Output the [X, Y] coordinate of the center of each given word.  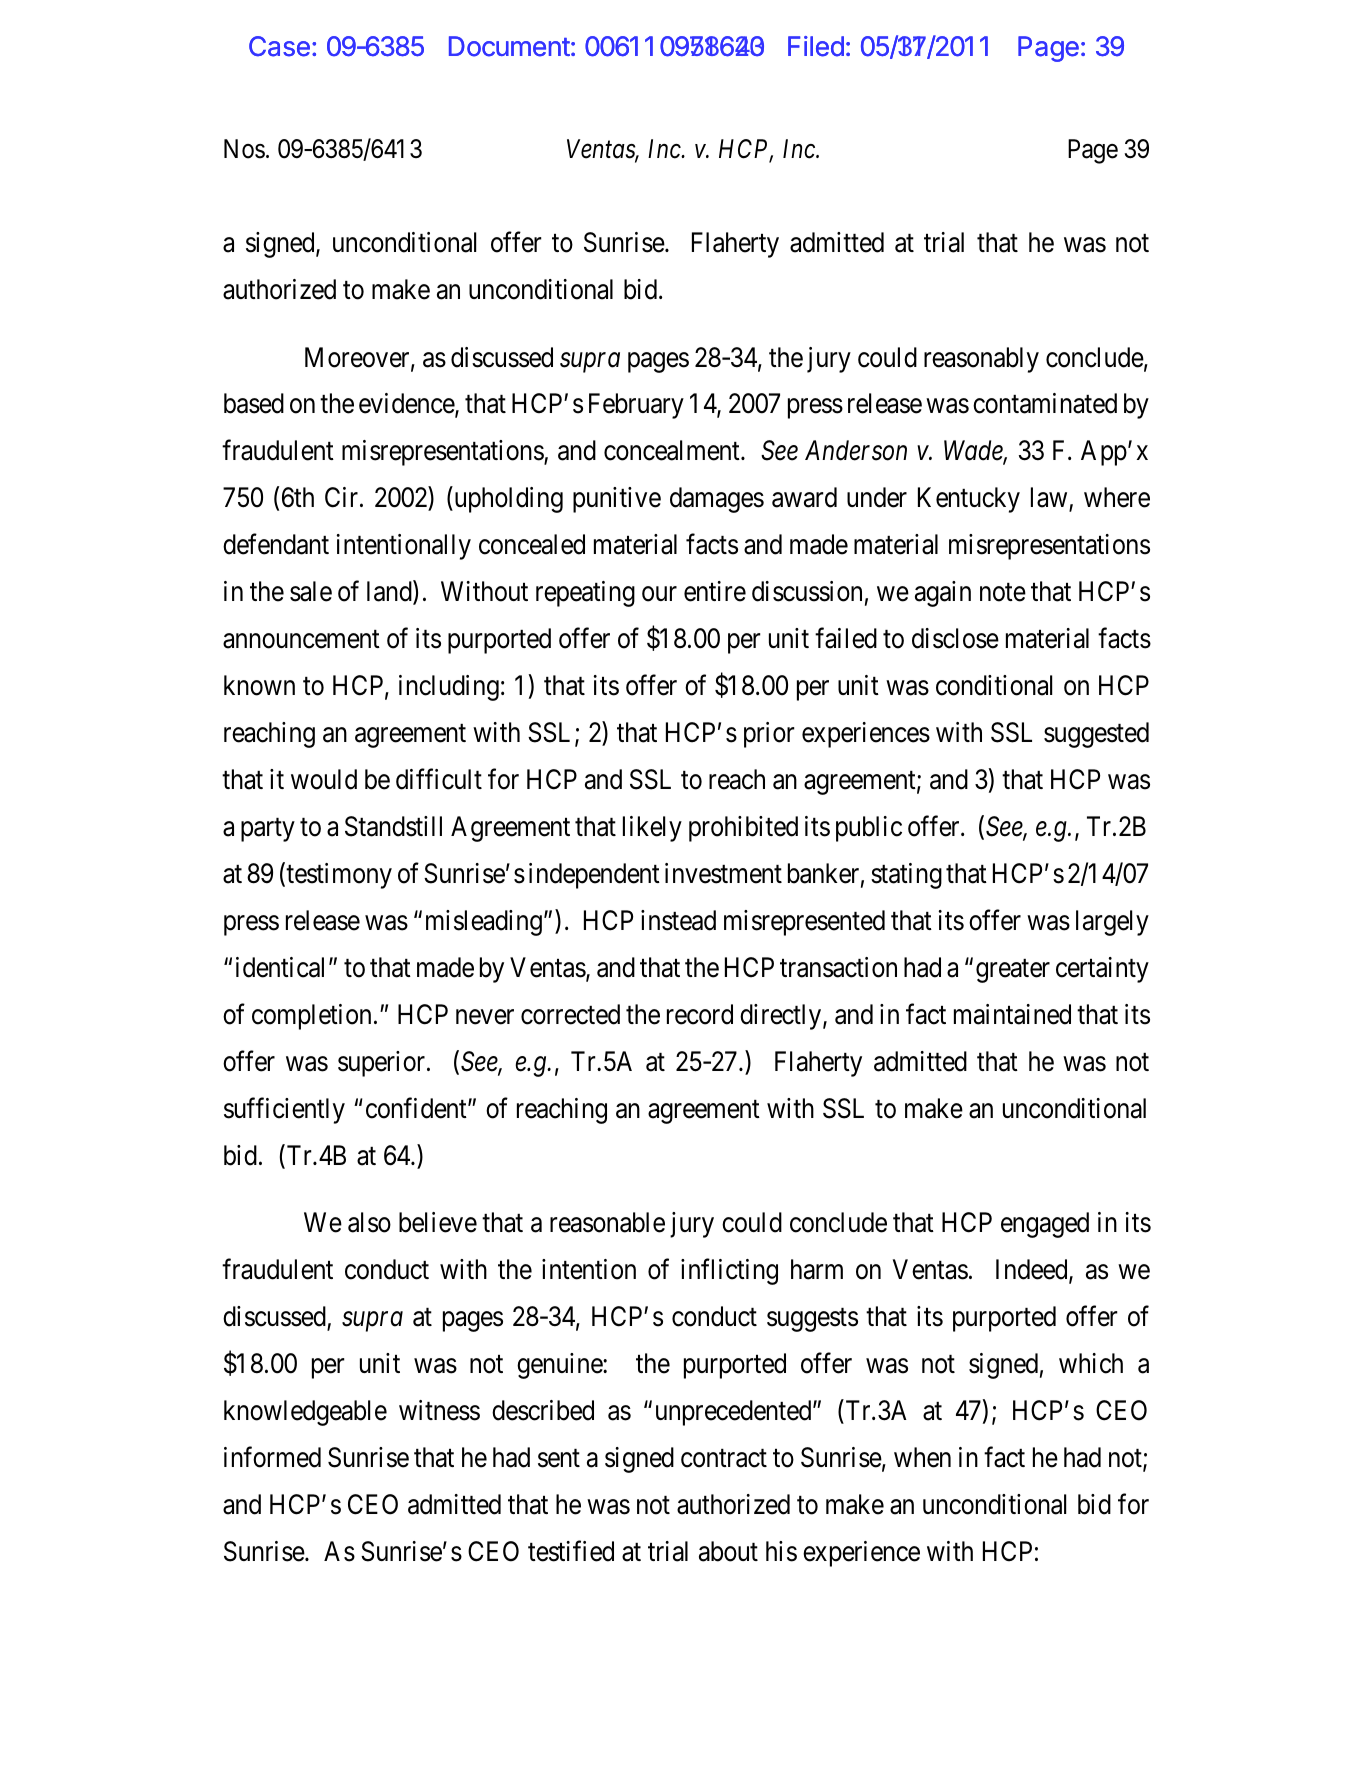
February [636, 406]
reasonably [981, 360]
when [922, 1457]
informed [272, 1457]
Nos [244, 149]
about [728, 1551]
